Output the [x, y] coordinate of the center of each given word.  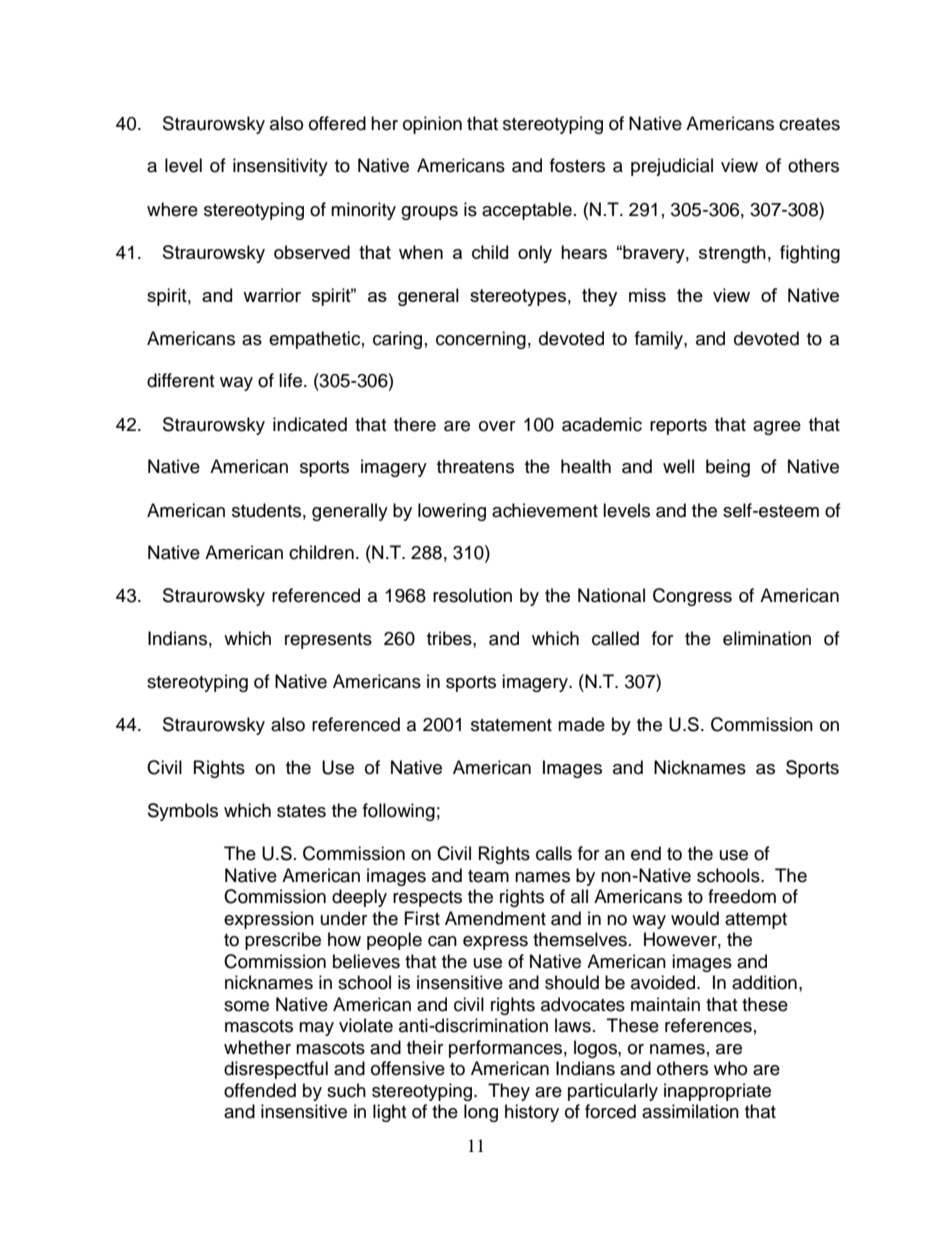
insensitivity [280, 167]
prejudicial [672, 167]
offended [260, 1090]
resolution [472, 595]
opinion [432, 125]
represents [328, 641]
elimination [767, 638]
